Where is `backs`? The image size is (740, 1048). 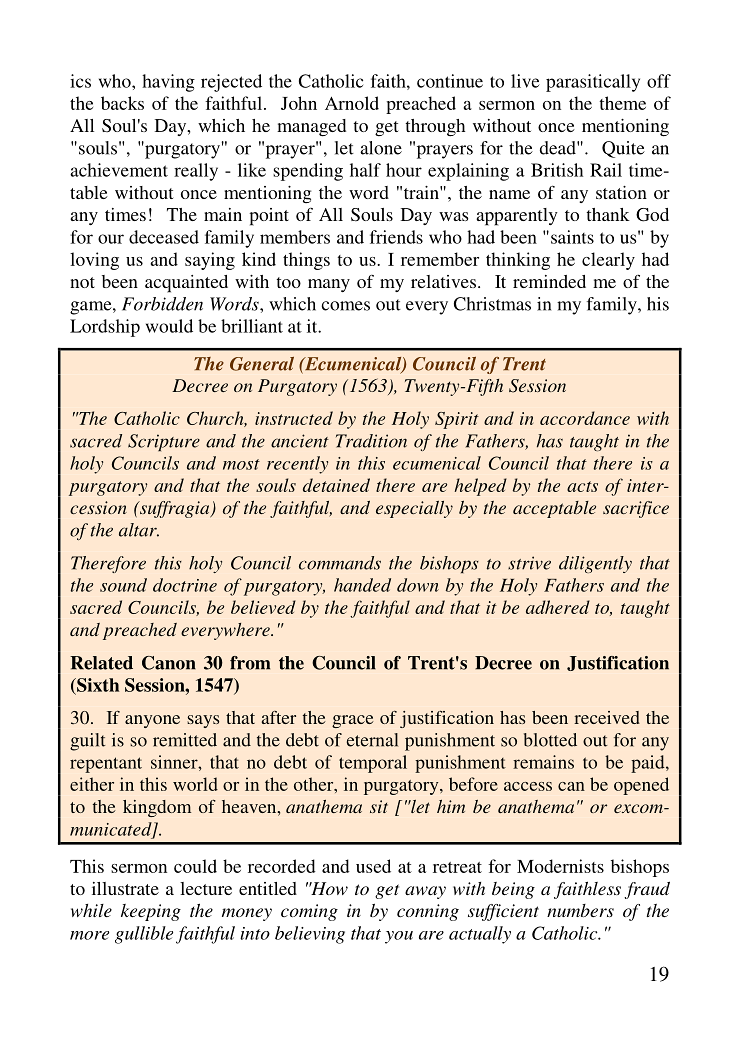 backs is located at coordinates (122, 103).
